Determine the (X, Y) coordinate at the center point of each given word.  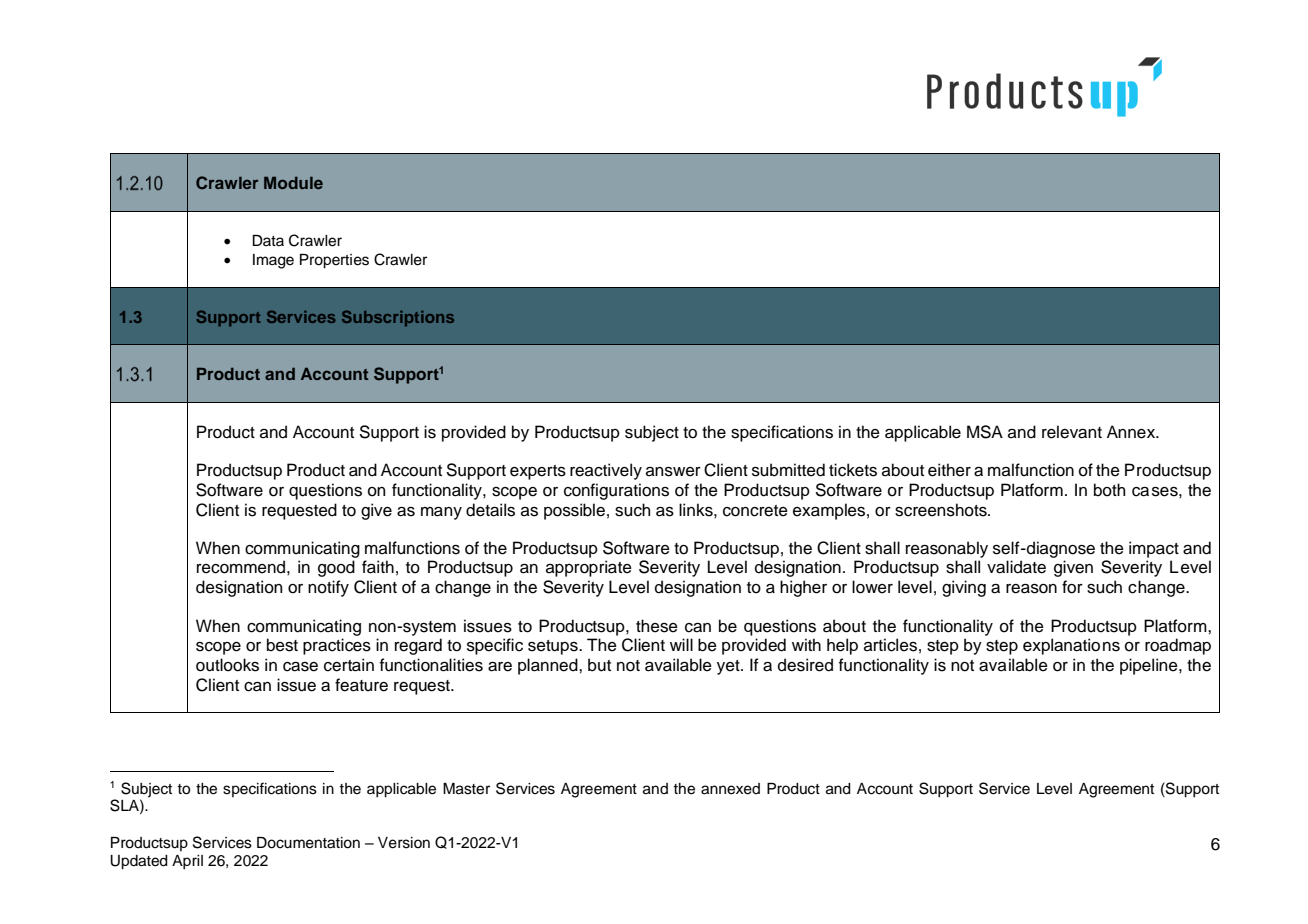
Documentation (308, 843)
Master (466, 789)
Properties (334, 261)
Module (293, 183)
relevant (1072, 432)
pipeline (1150, 666)
